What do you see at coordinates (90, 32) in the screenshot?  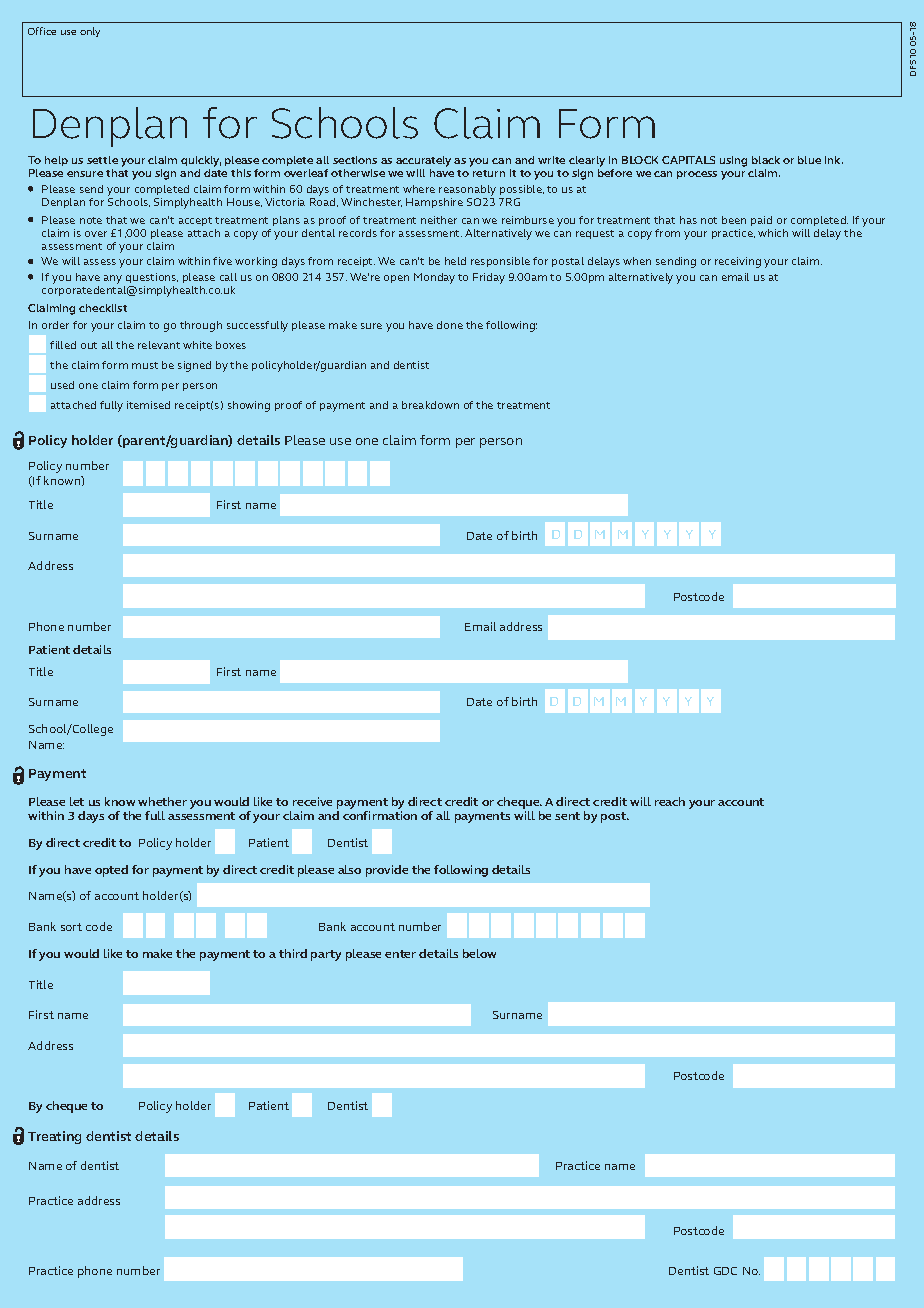 I see `only` at bounding box center [90, 32].
